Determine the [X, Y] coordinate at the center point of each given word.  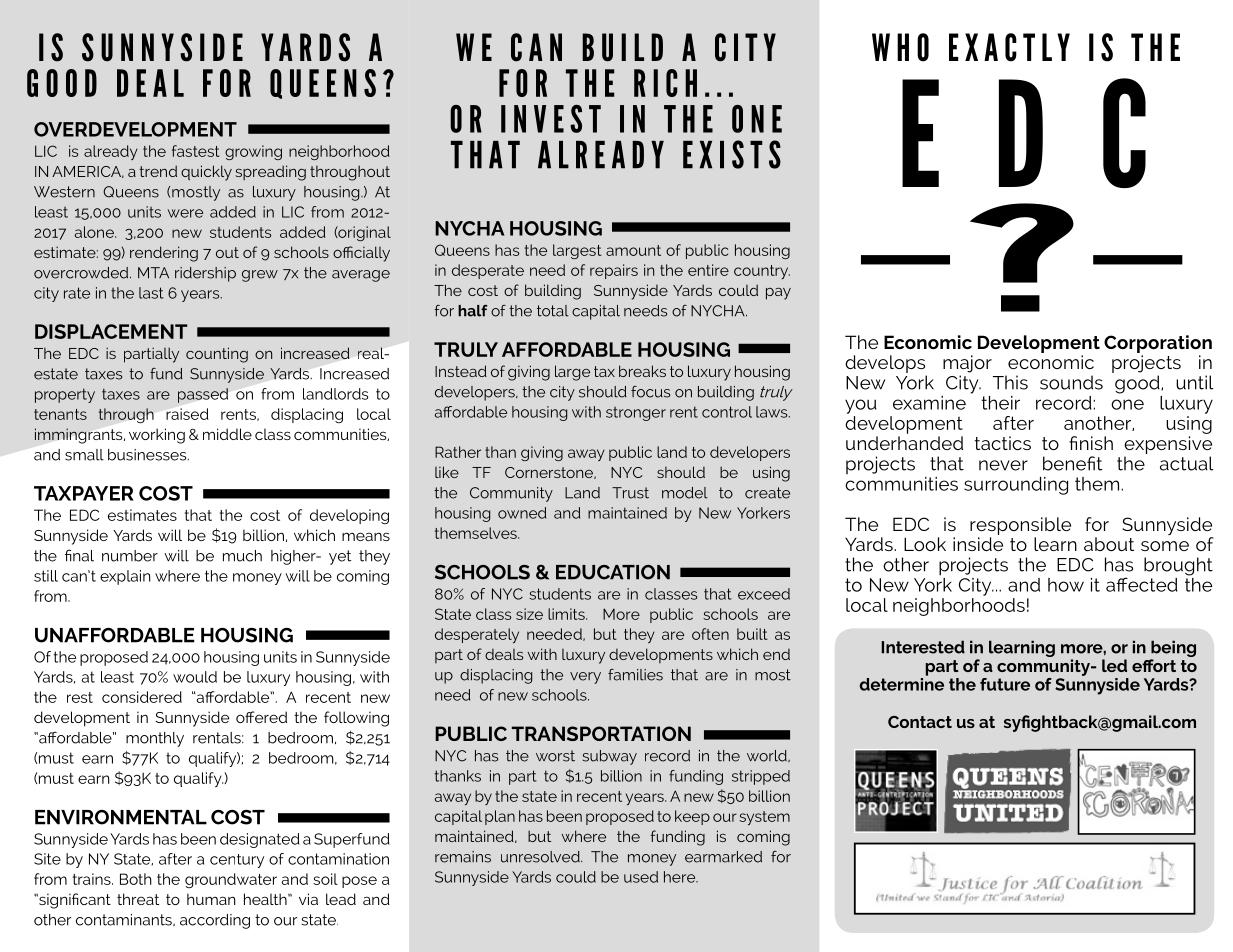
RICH [665, 83]
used [641, 877]
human [211, 899]
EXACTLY [1009, 47]
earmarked [723, 857]
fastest [196, 151]
